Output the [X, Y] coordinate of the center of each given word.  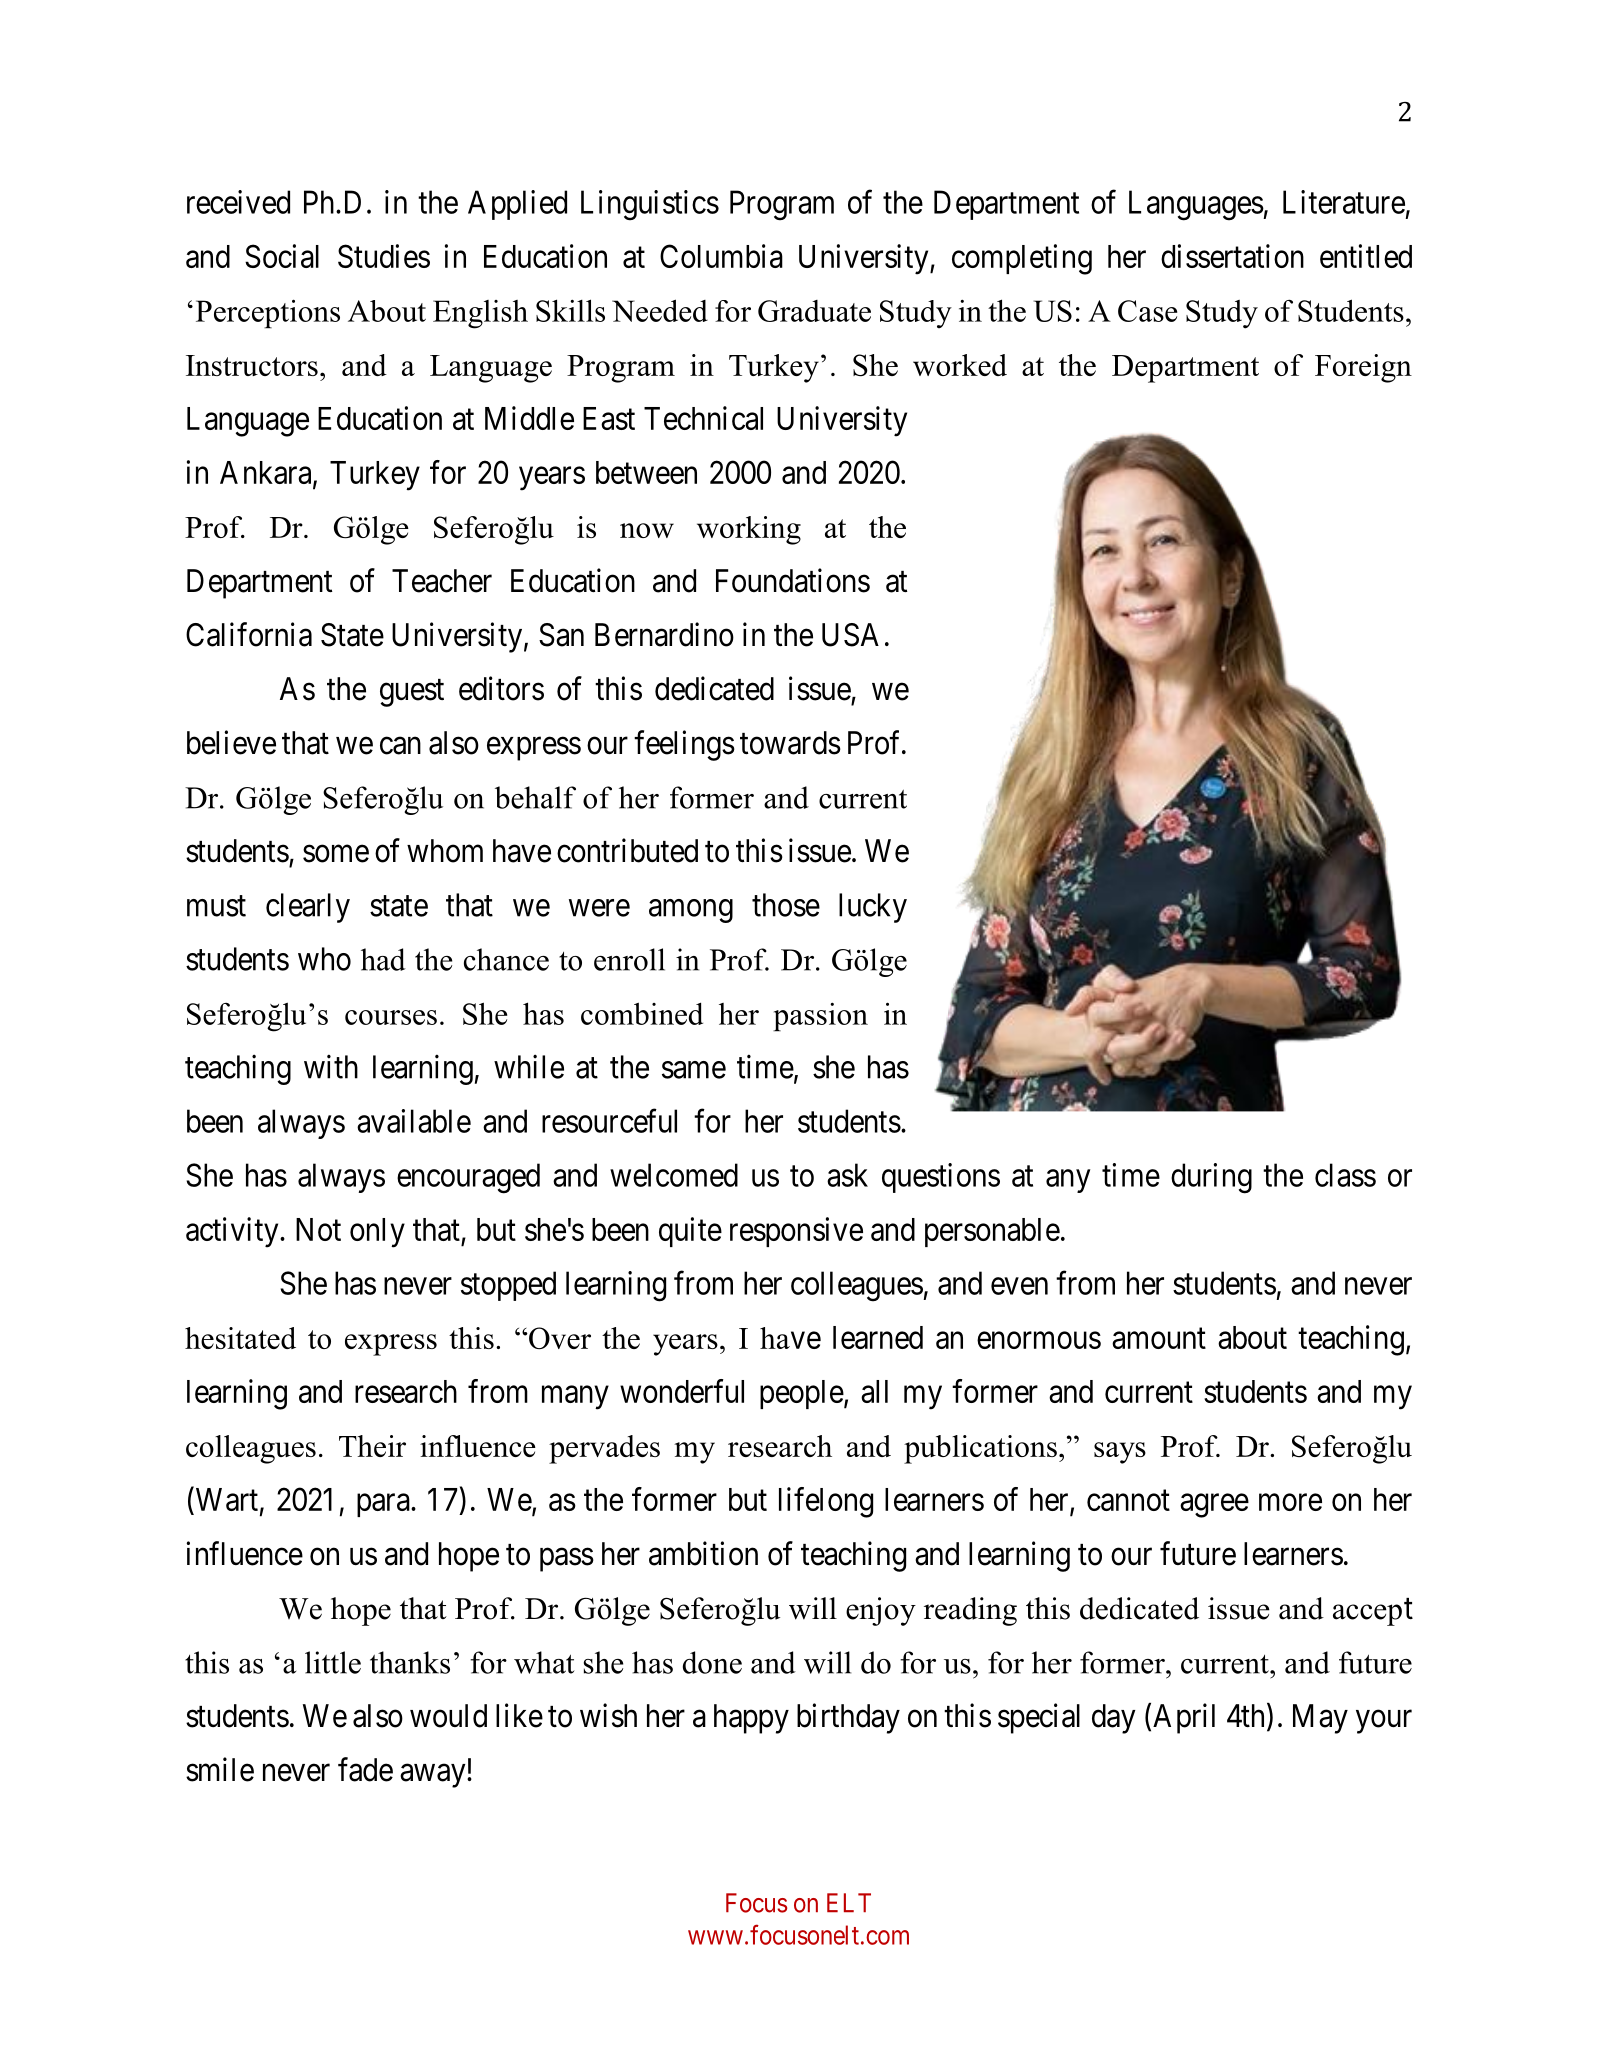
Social [282, 256]
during [1211, 1178]
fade [365, 1769]
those [786, 905]
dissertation [1232, 256]
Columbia [721, 256]
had [383, 959]
